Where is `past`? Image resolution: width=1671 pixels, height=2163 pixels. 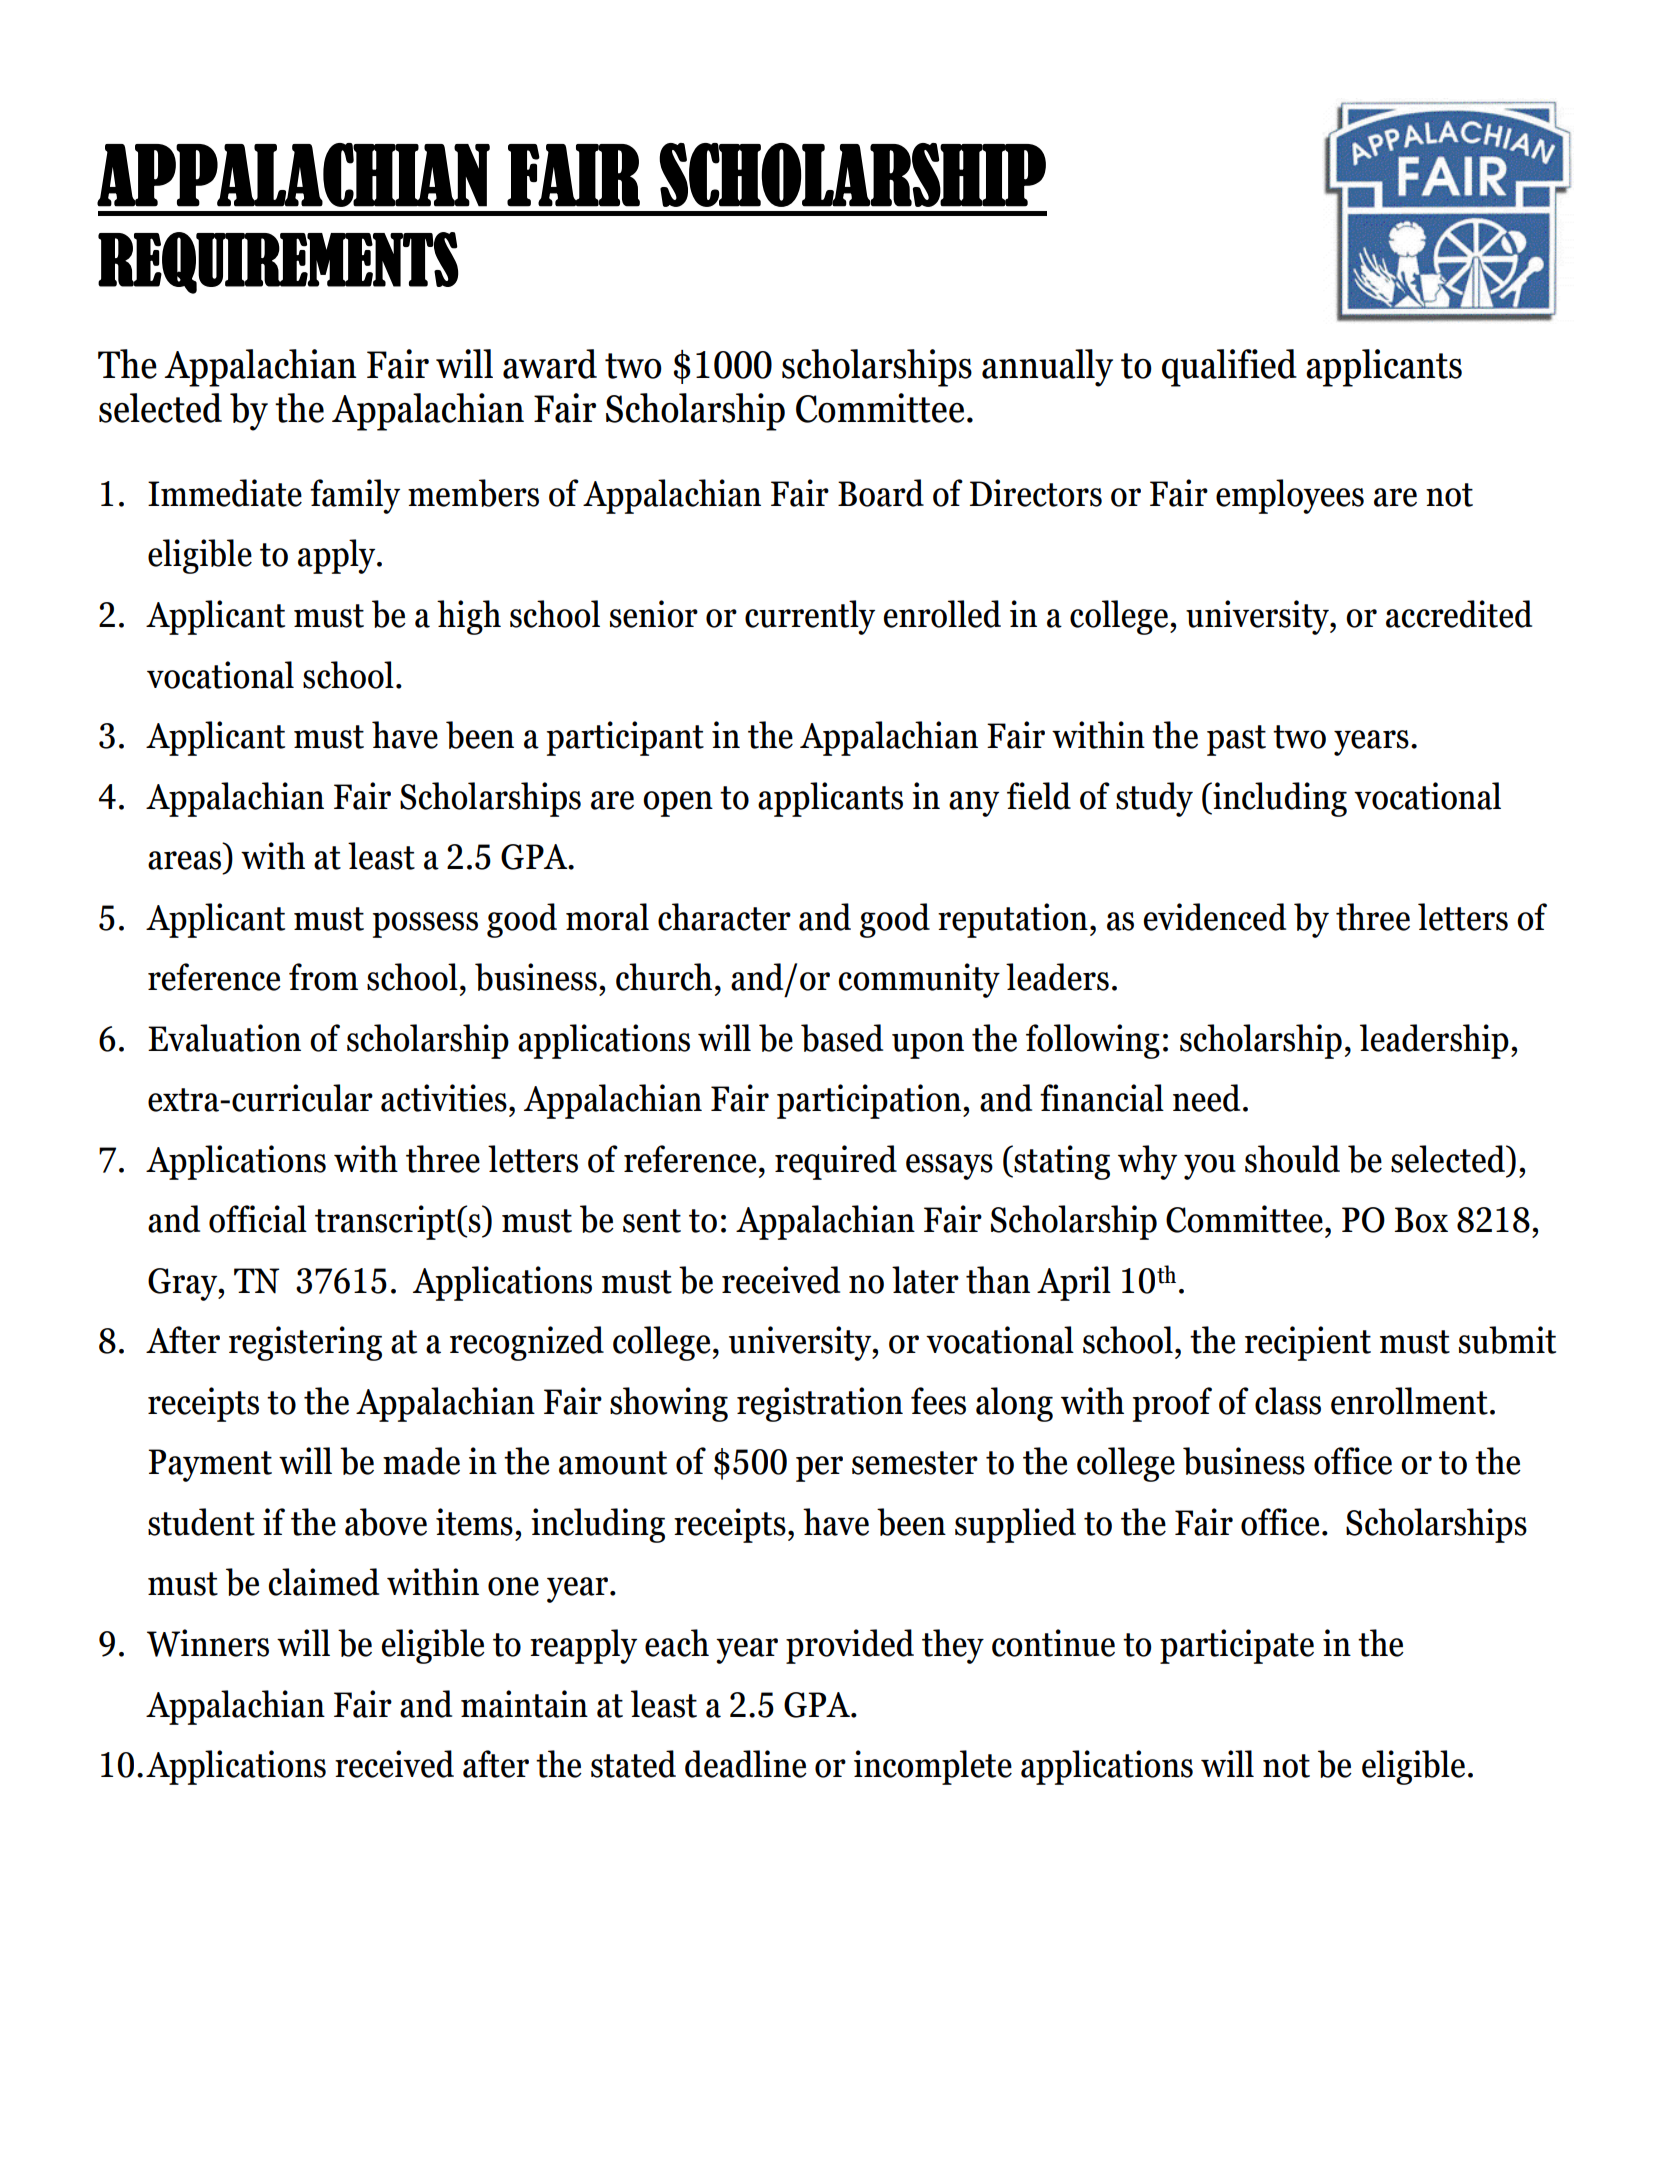 past is located at coordinates (1236, 740).
